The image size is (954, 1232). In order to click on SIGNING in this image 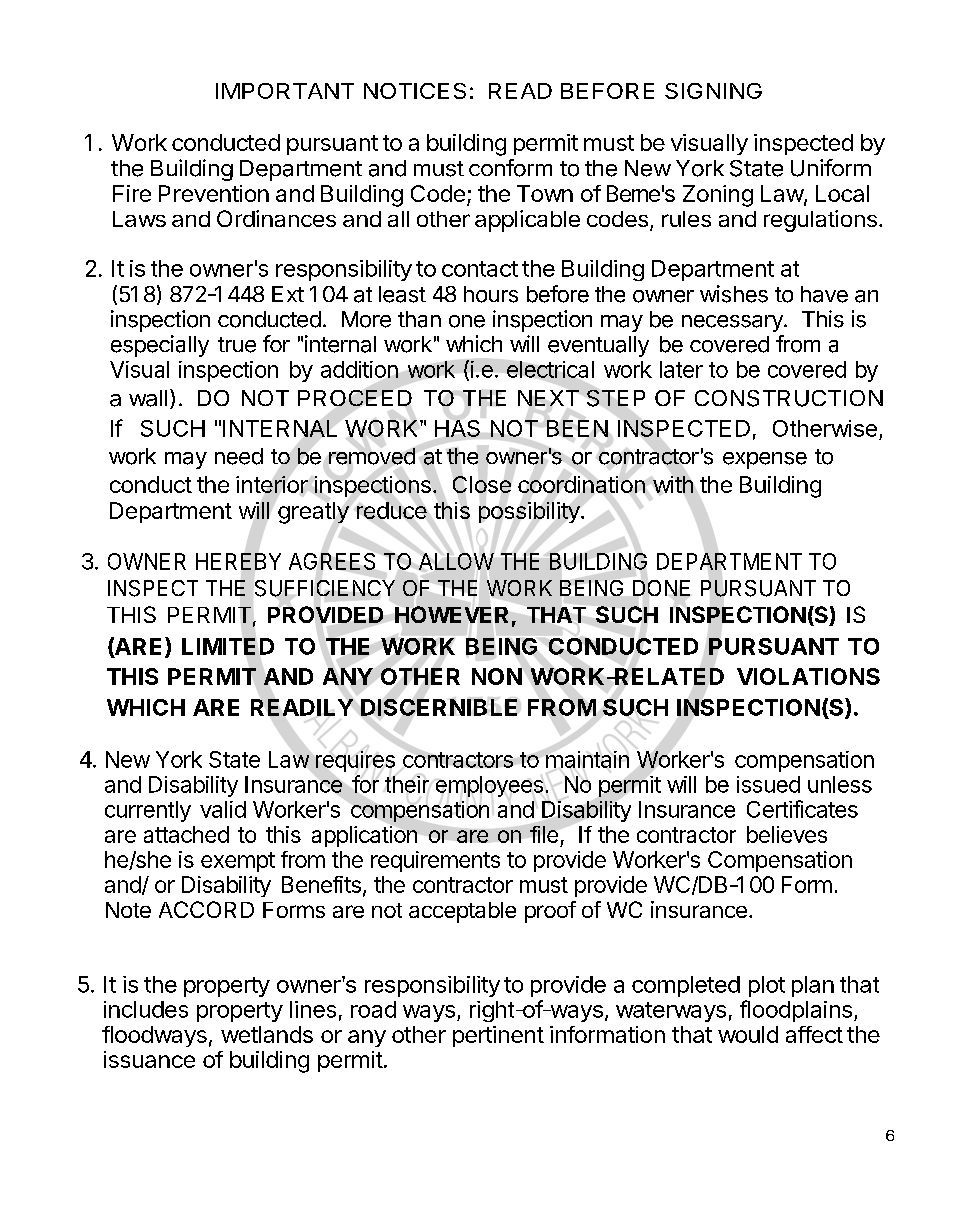, I will do `click(713, 91)`.
